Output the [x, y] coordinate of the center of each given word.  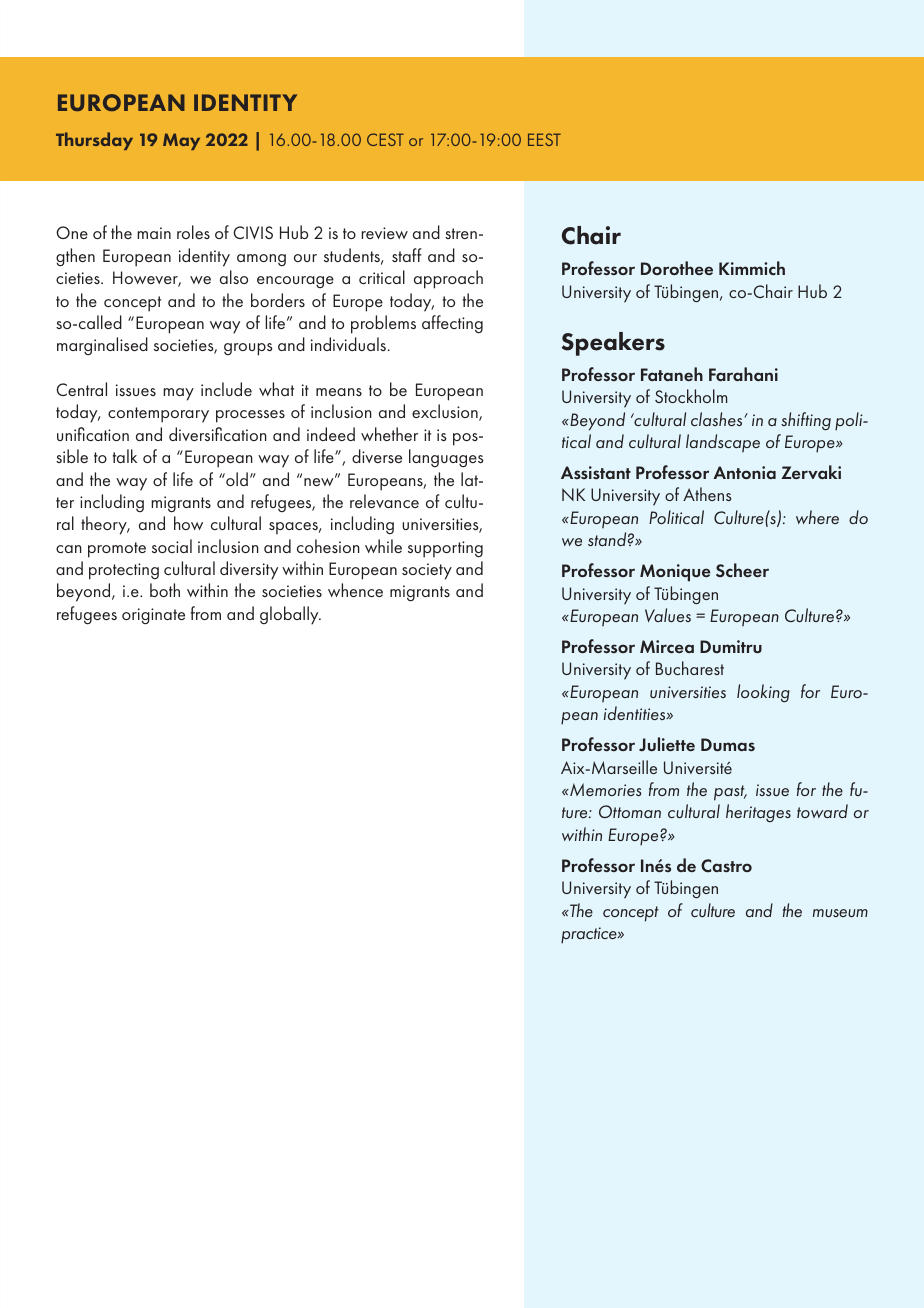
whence [355, 590]
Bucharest [690, 668]
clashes [718, 419]
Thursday [94, 141]
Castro [726, 866]
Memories [605, 789]
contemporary [158, 415]
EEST [544, 139]
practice [590, 935]
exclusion [446, 412]
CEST [385, 139]
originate [153, 616]
